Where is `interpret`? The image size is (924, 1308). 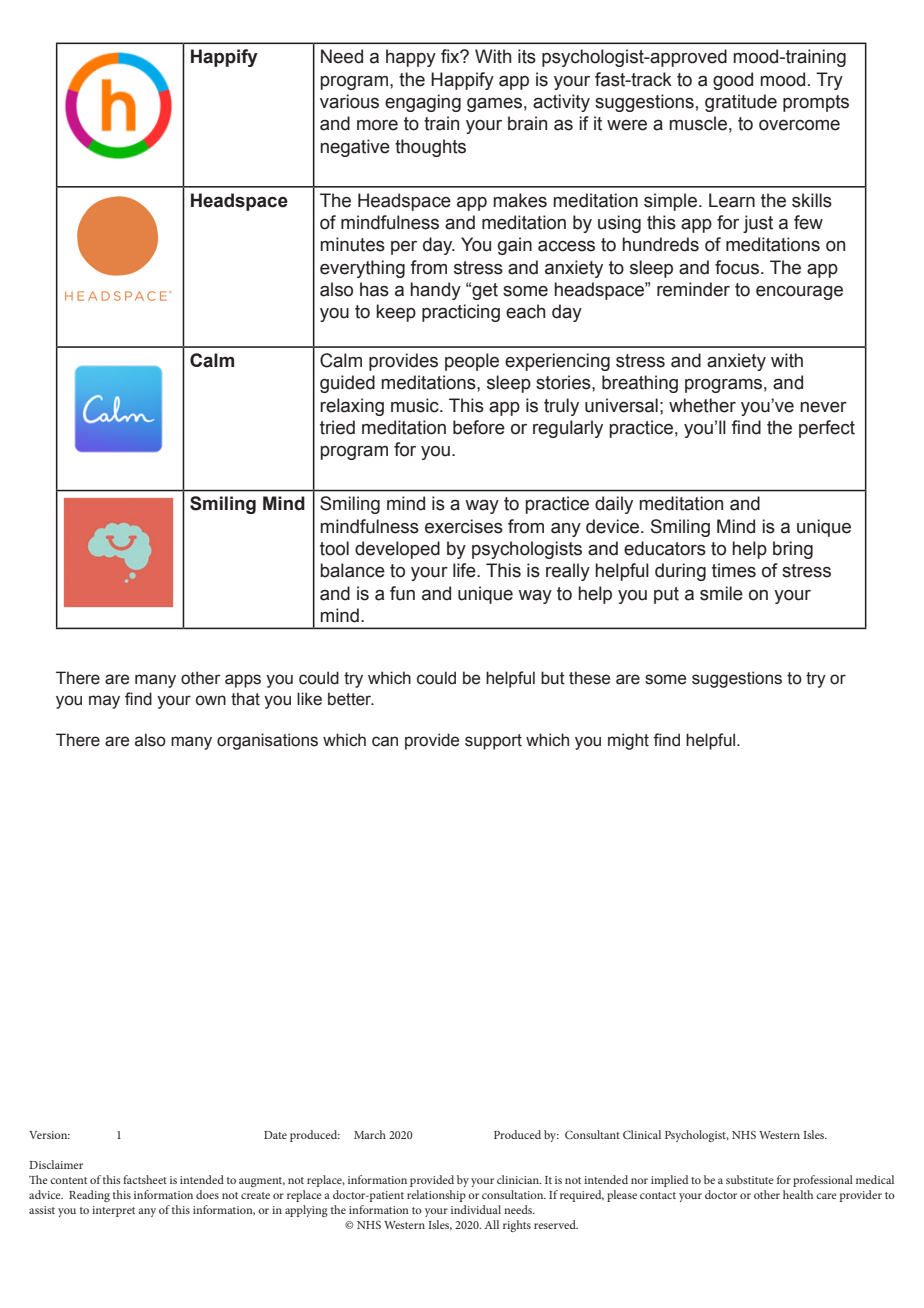 interpret is located at coordinates (113, 1211).
